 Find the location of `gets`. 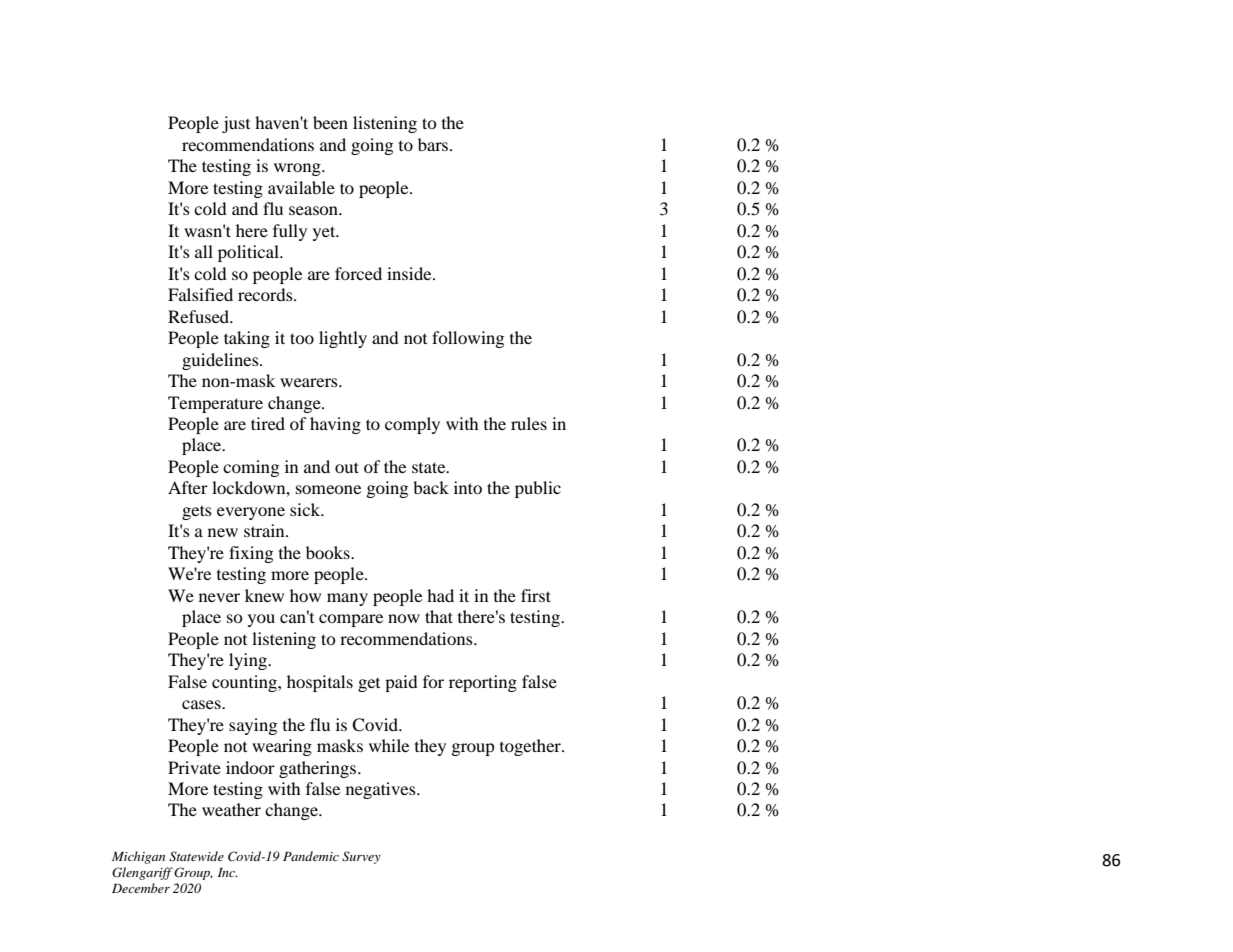

gets is located at coordinates (197, 512).
